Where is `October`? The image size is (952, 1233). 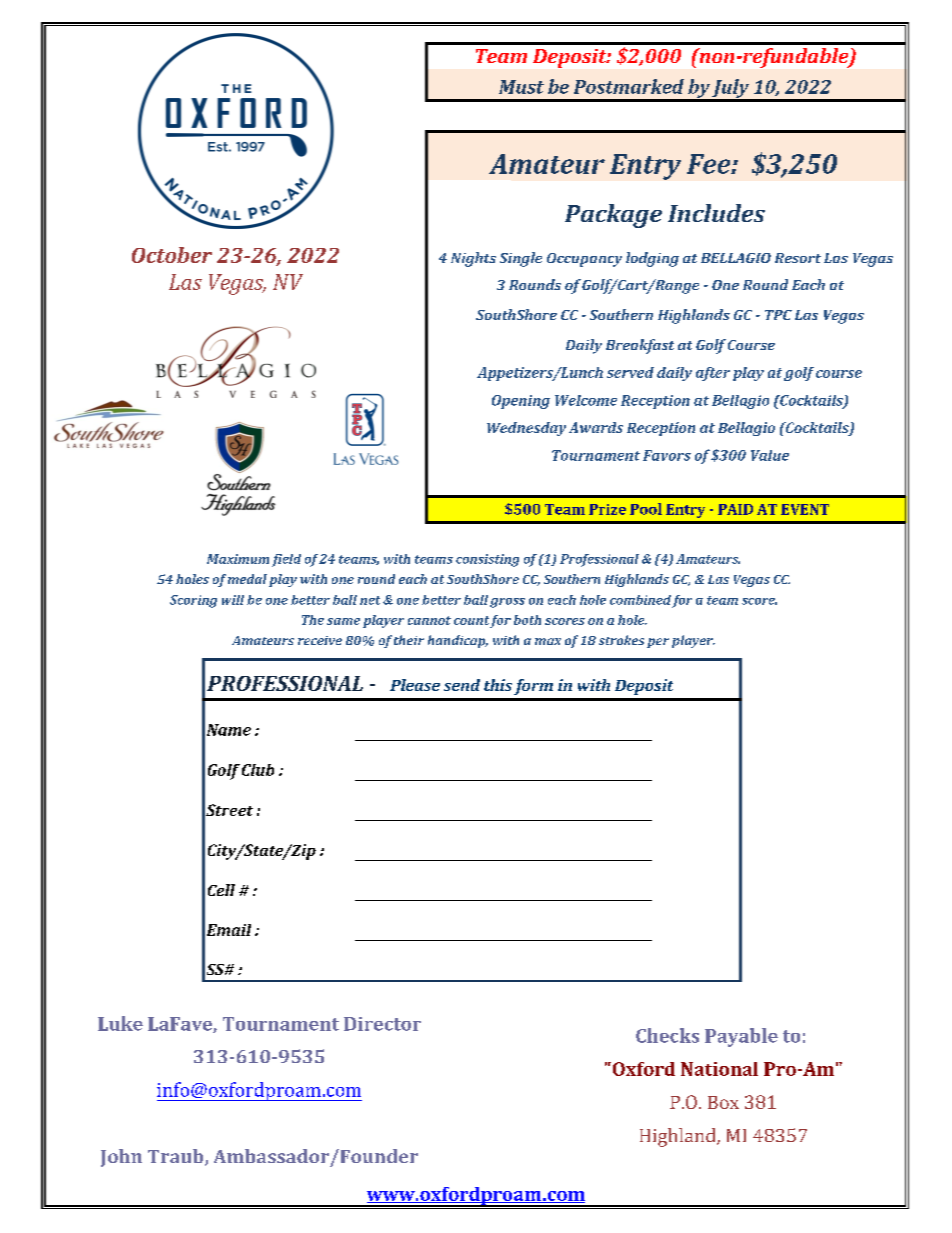
October is located at coordinates (172, 255).
